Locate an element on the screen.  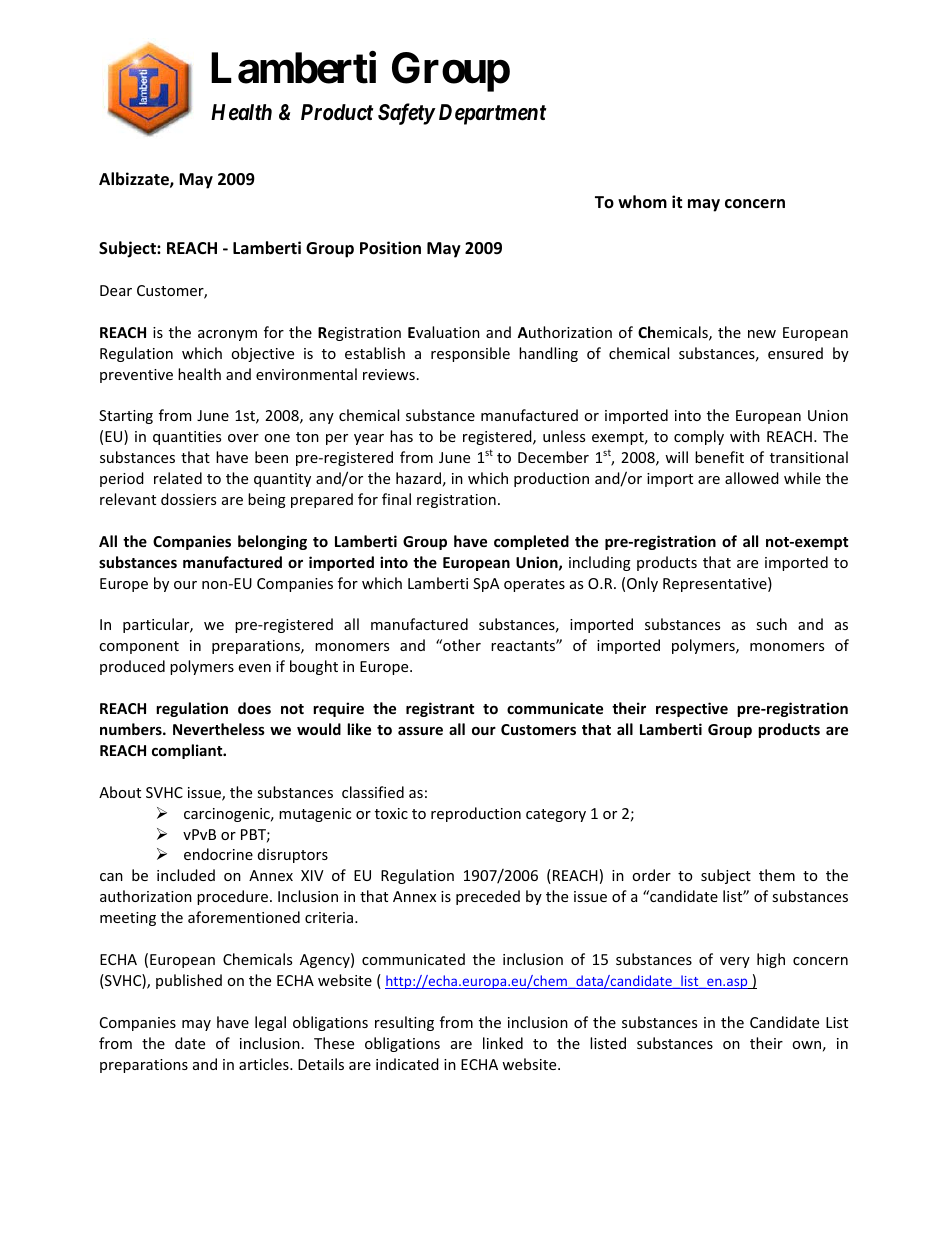
respective is located at coordinates (692, 709).
